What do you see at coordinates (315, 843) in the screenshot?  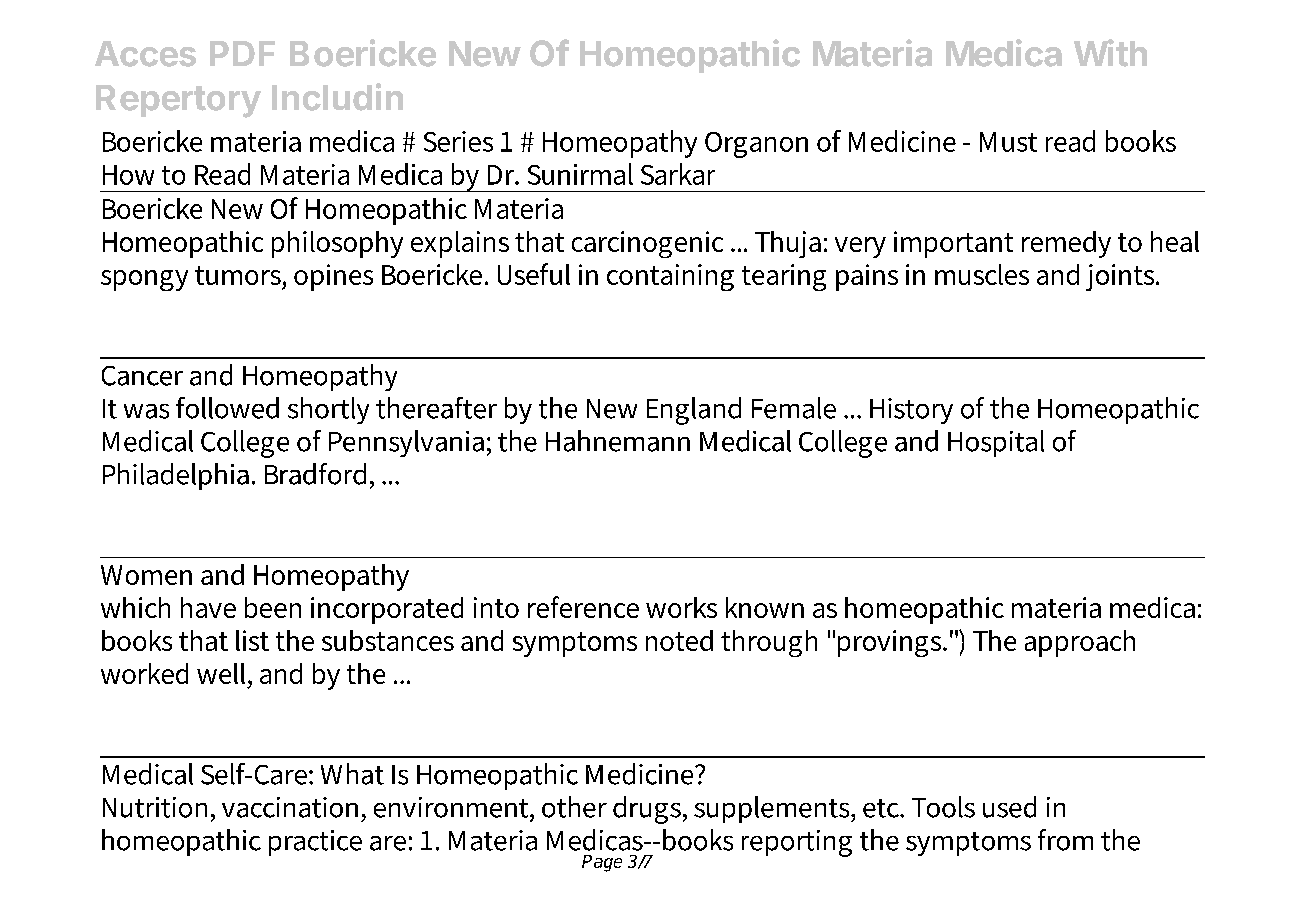 I see `practice` at bounding box center [315, 843].
